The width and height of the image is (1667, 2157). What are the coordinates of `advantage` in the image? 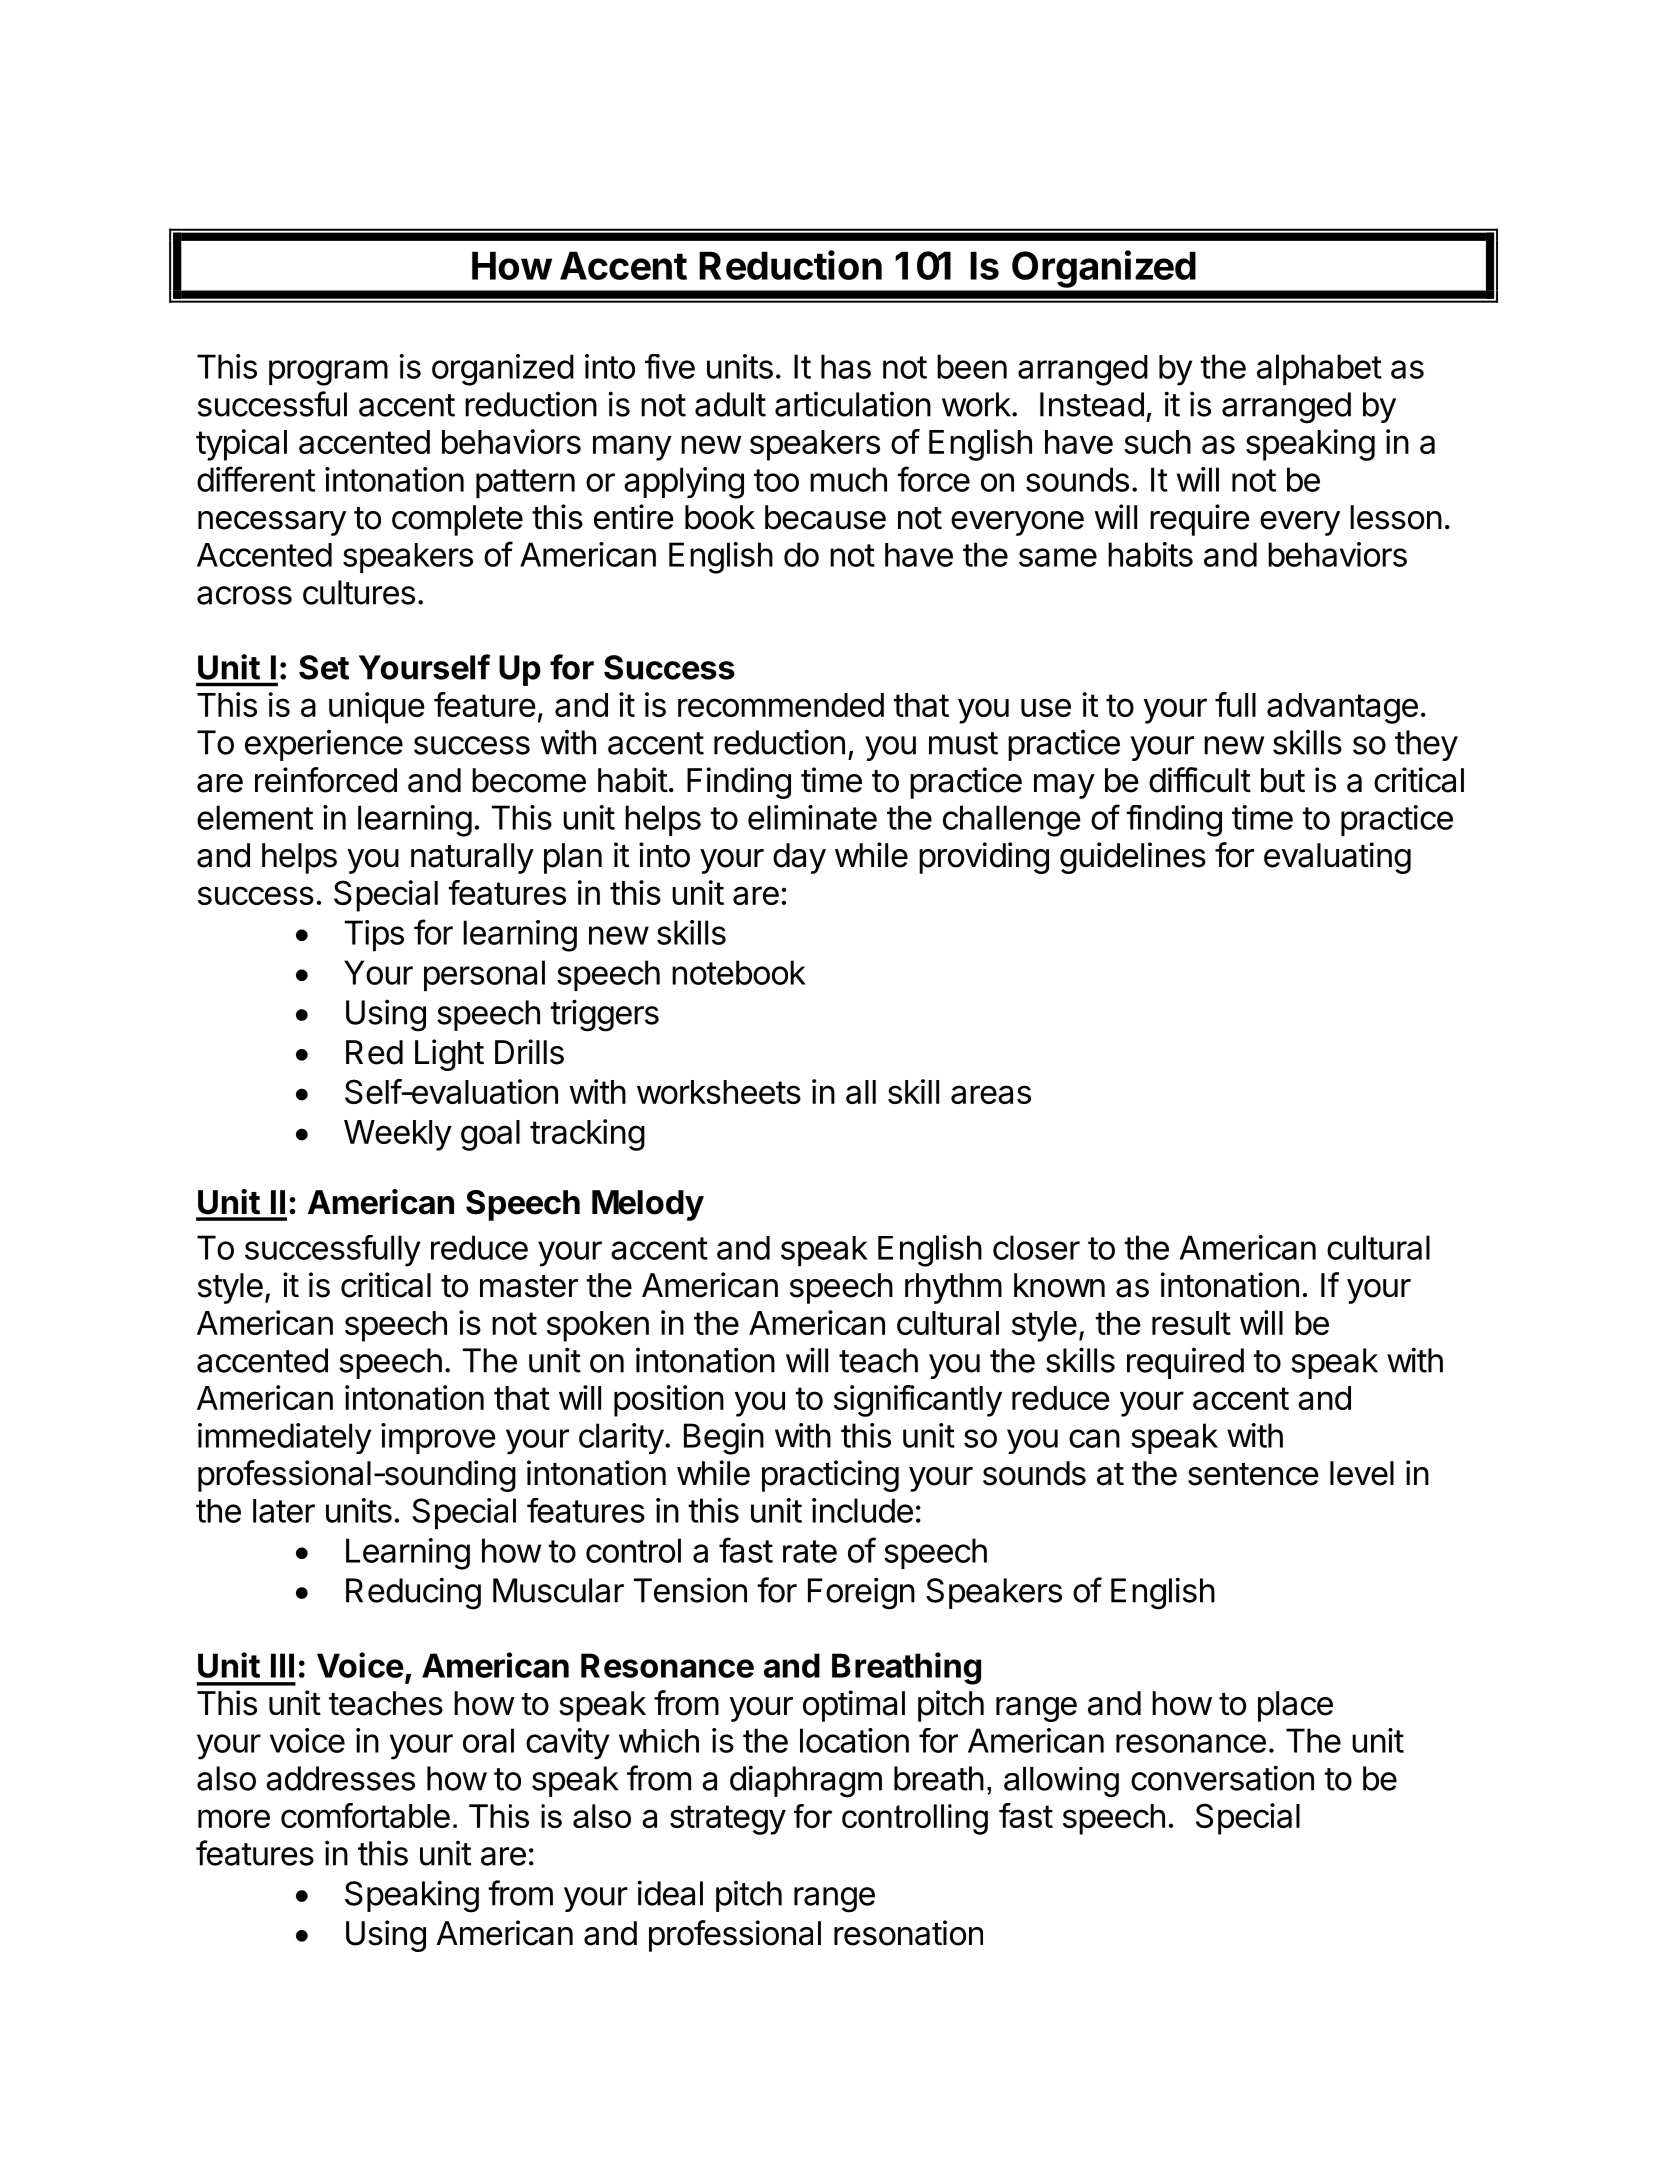 It's located at (1342, 708).
